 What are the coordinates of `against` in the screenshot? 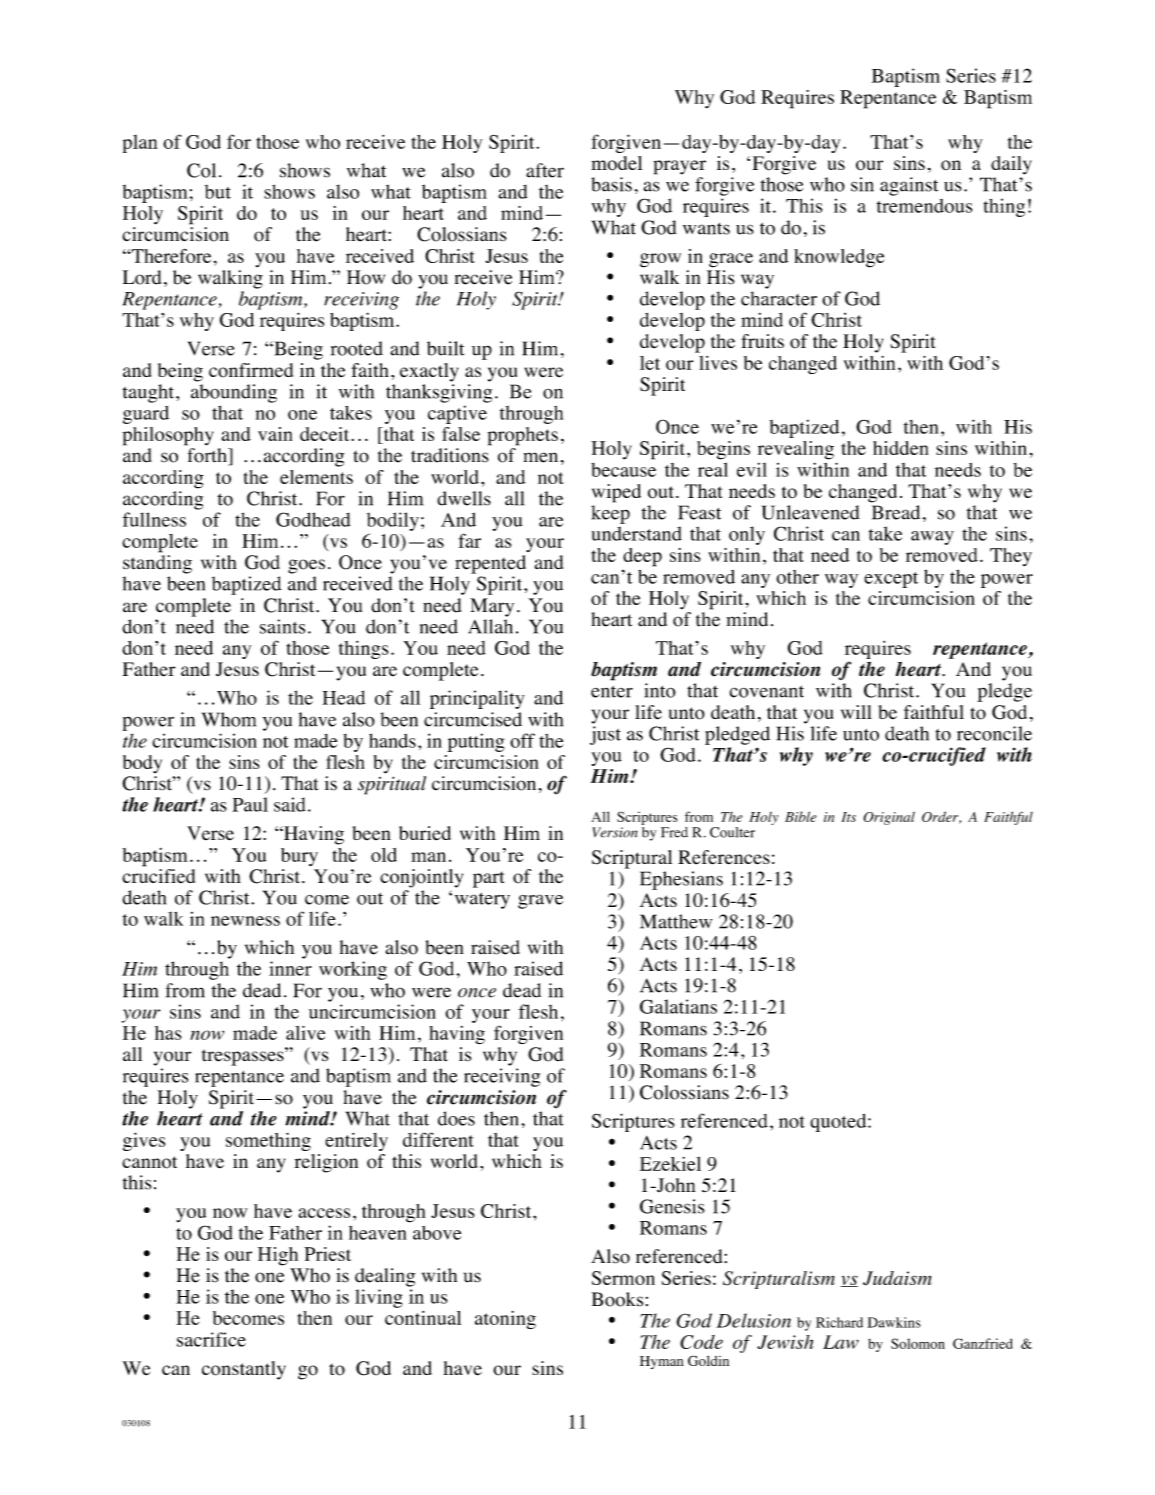 It's located at (909, 186).
